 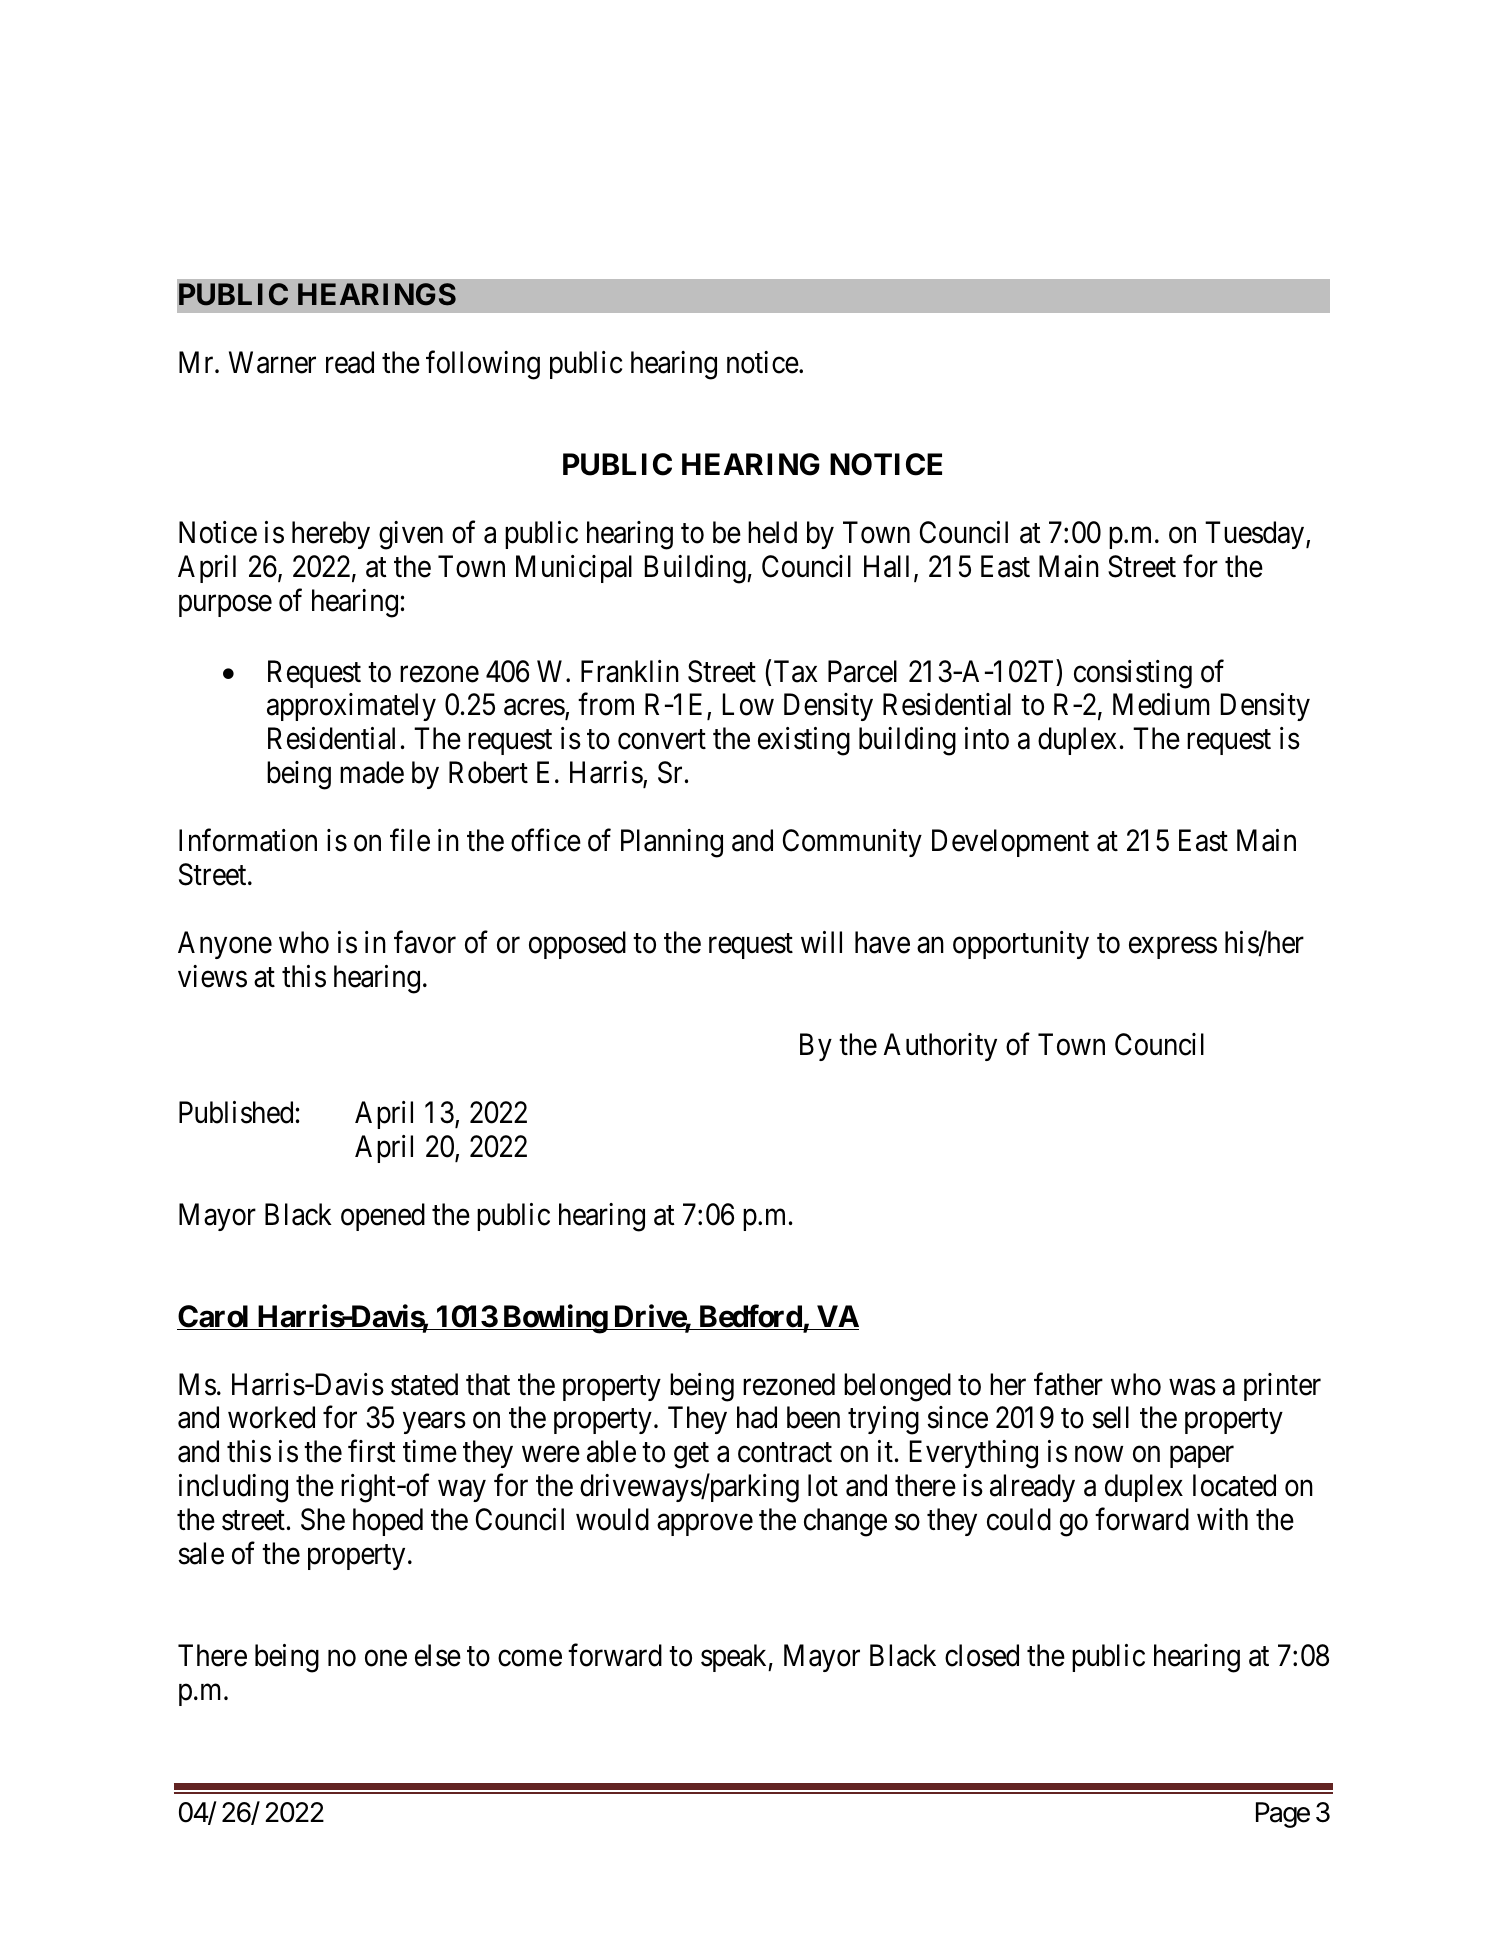 What do you see at coordinates (410, 840) in the page?
I see `file` at bounding box center [410, 840].
